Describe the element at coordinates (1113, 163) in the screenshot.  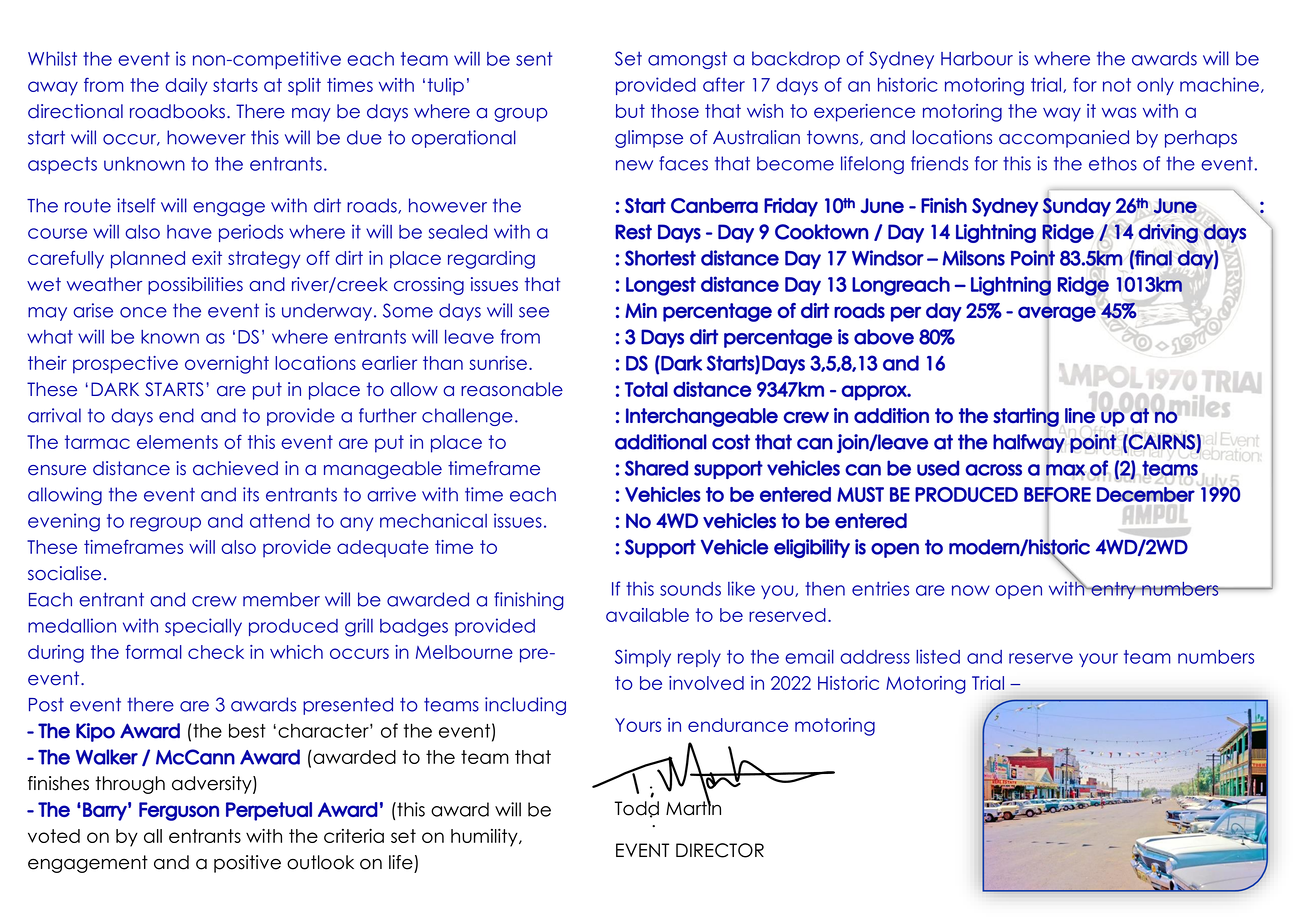
I see `ethos` at that location.
